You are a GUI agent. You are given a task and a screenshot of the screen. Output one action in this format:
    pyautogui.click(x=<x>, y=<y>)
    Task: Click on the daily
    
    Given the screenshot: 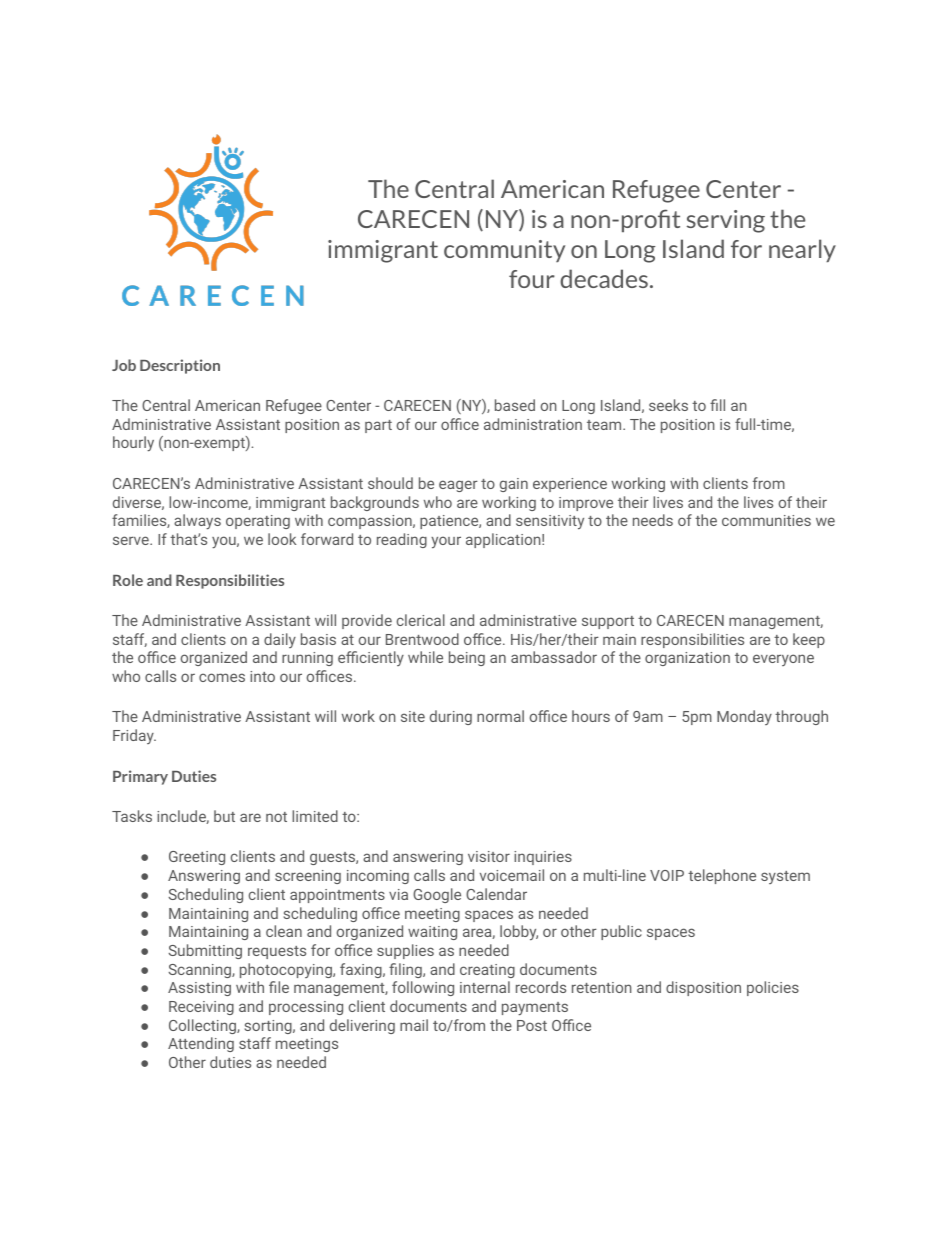 What is the action you would take?
    pyautogui.click(x=280, y=640)
